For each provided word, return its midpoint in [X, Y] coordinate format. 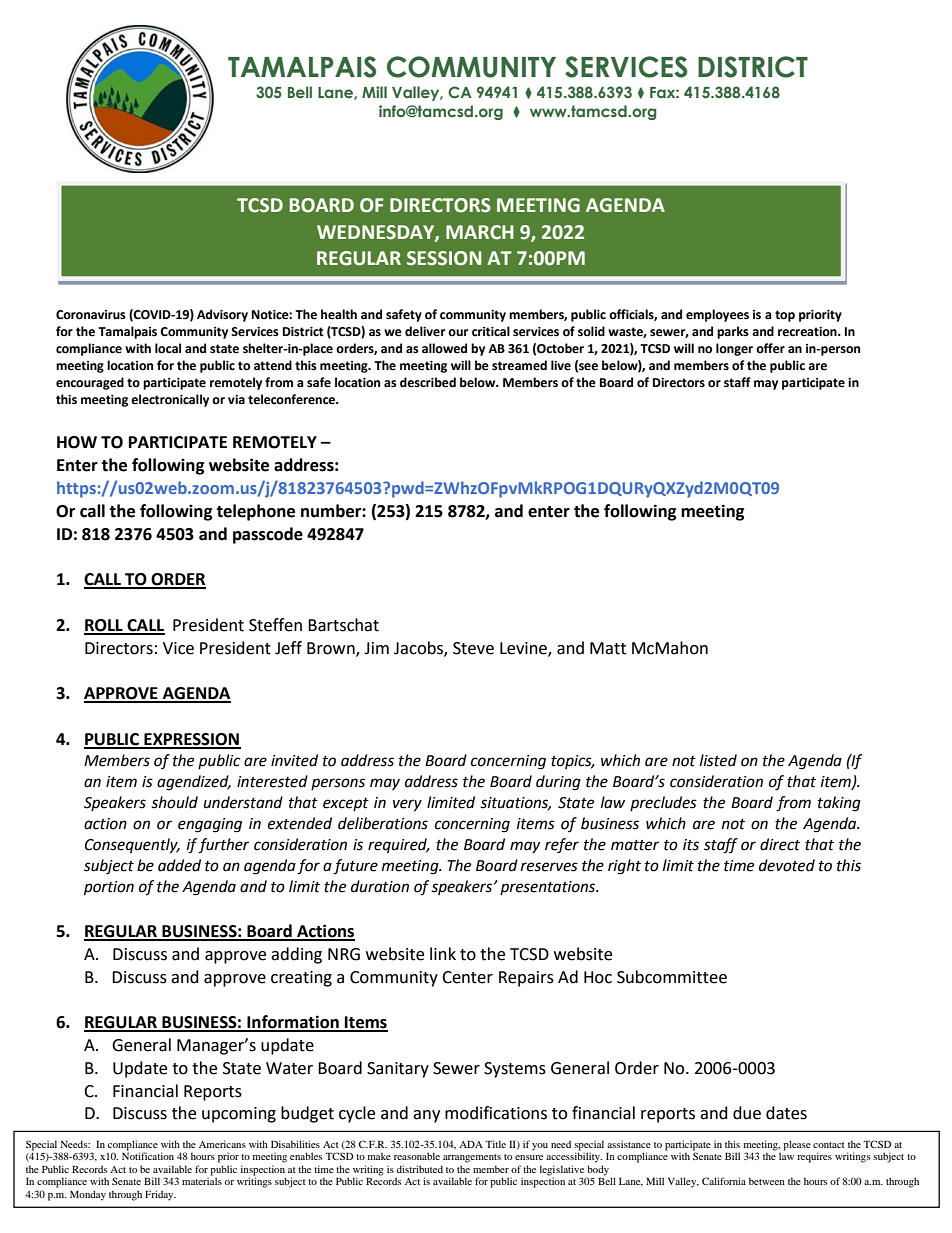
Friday [160, 1195]
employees [717, 315]
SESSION [444, 258]
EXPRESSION [191, 740]
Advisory [222, 315]
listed [718, 760]
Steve [473, 648]
